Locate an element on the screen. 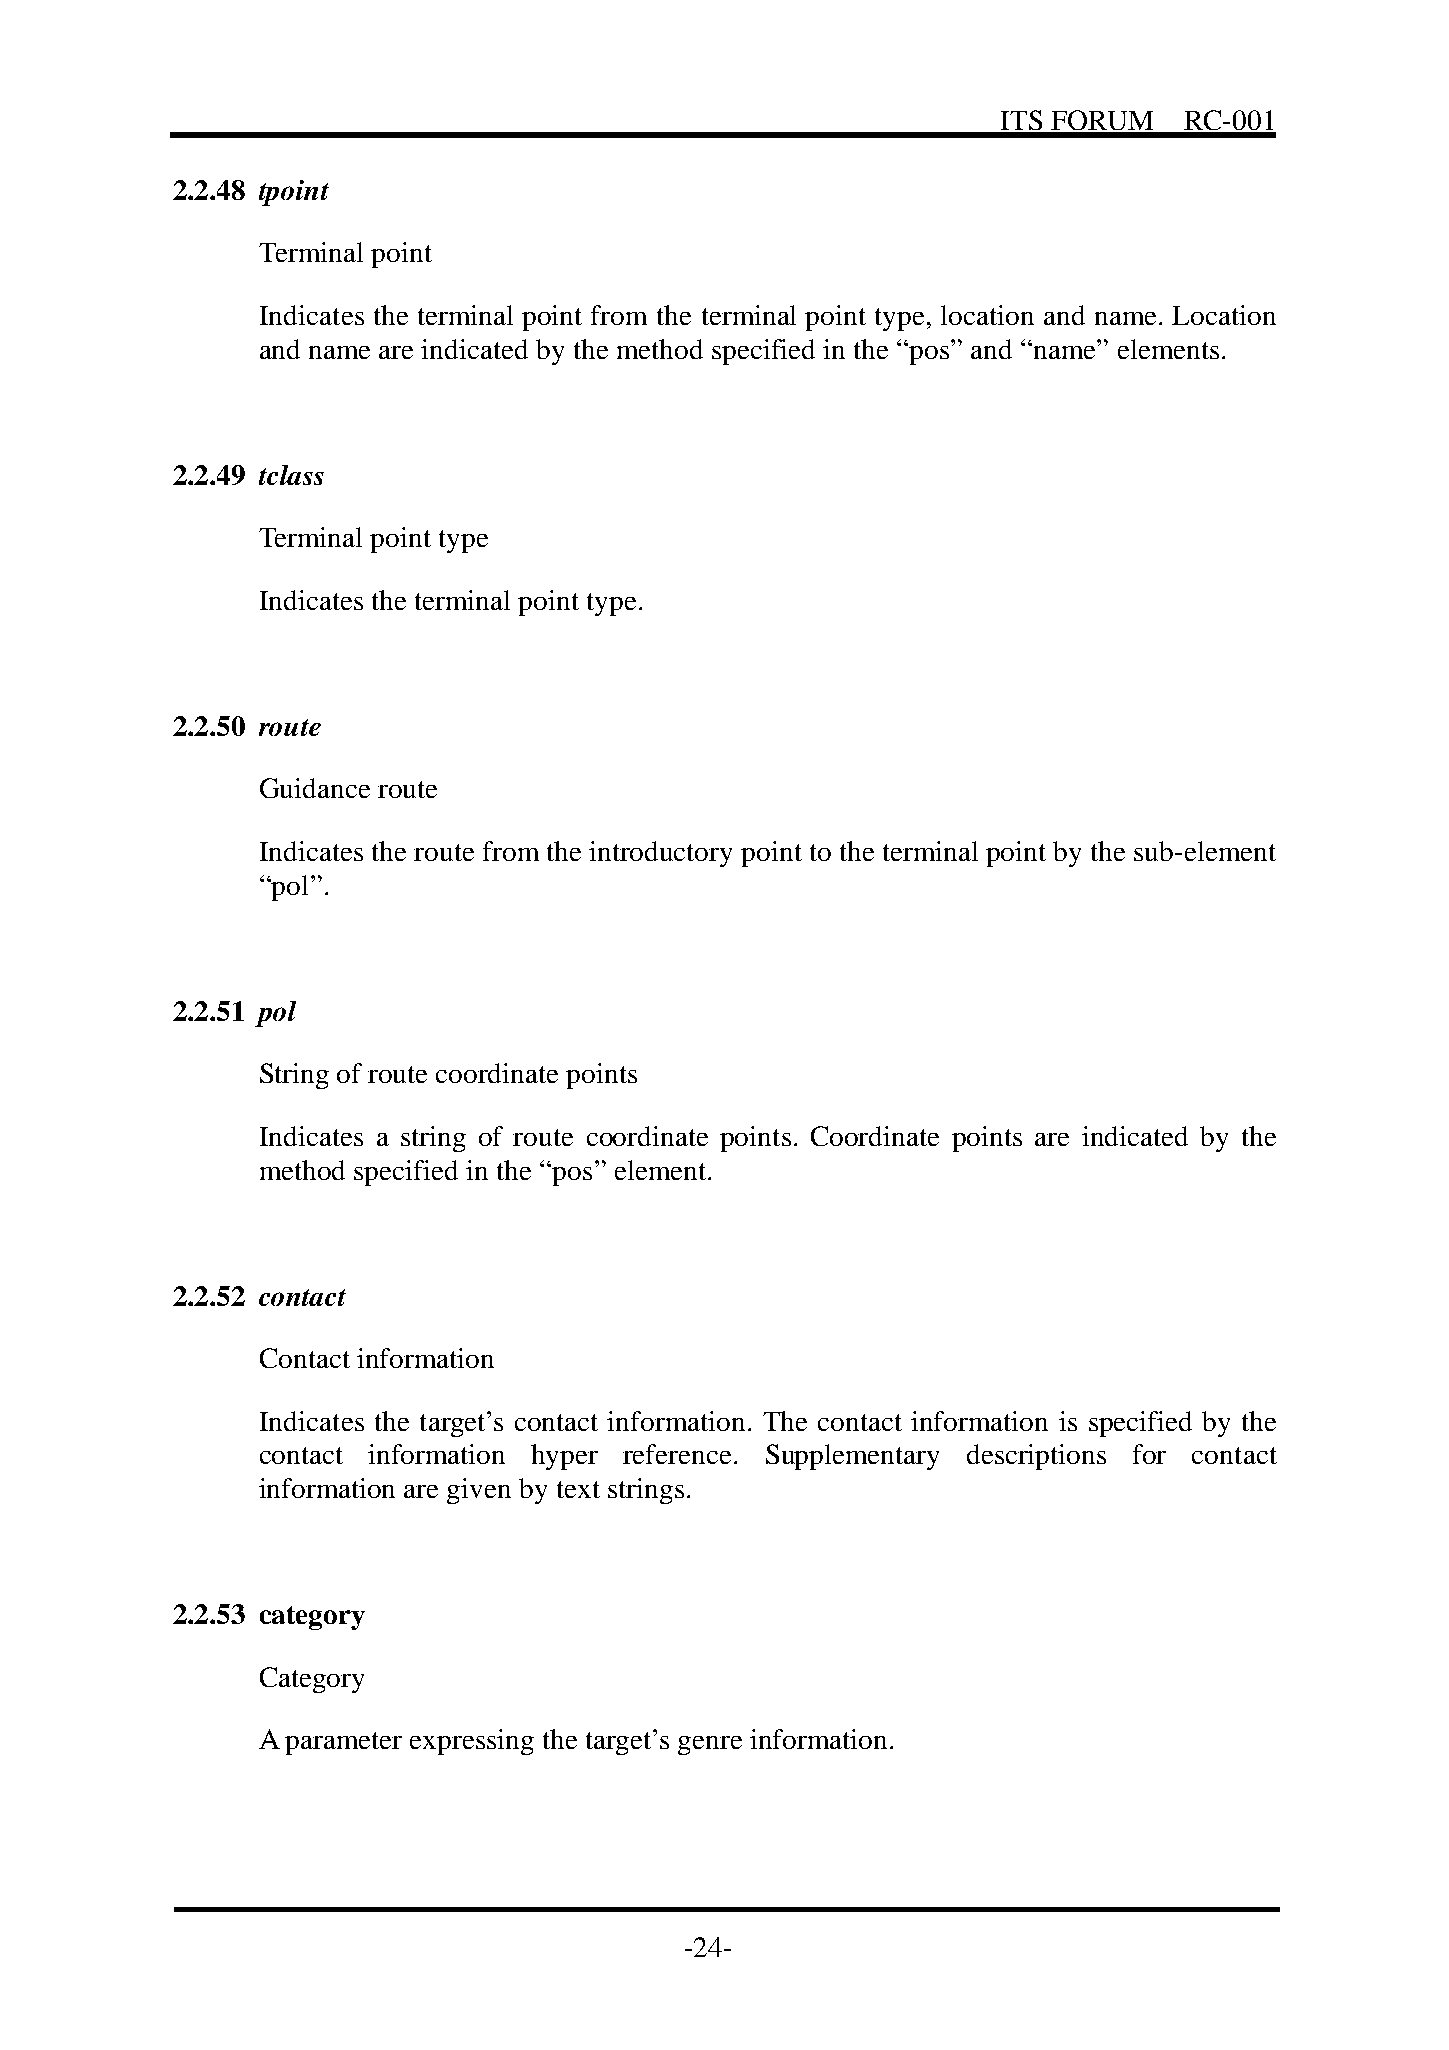  hyper is located at coordinates (564, 1457).
